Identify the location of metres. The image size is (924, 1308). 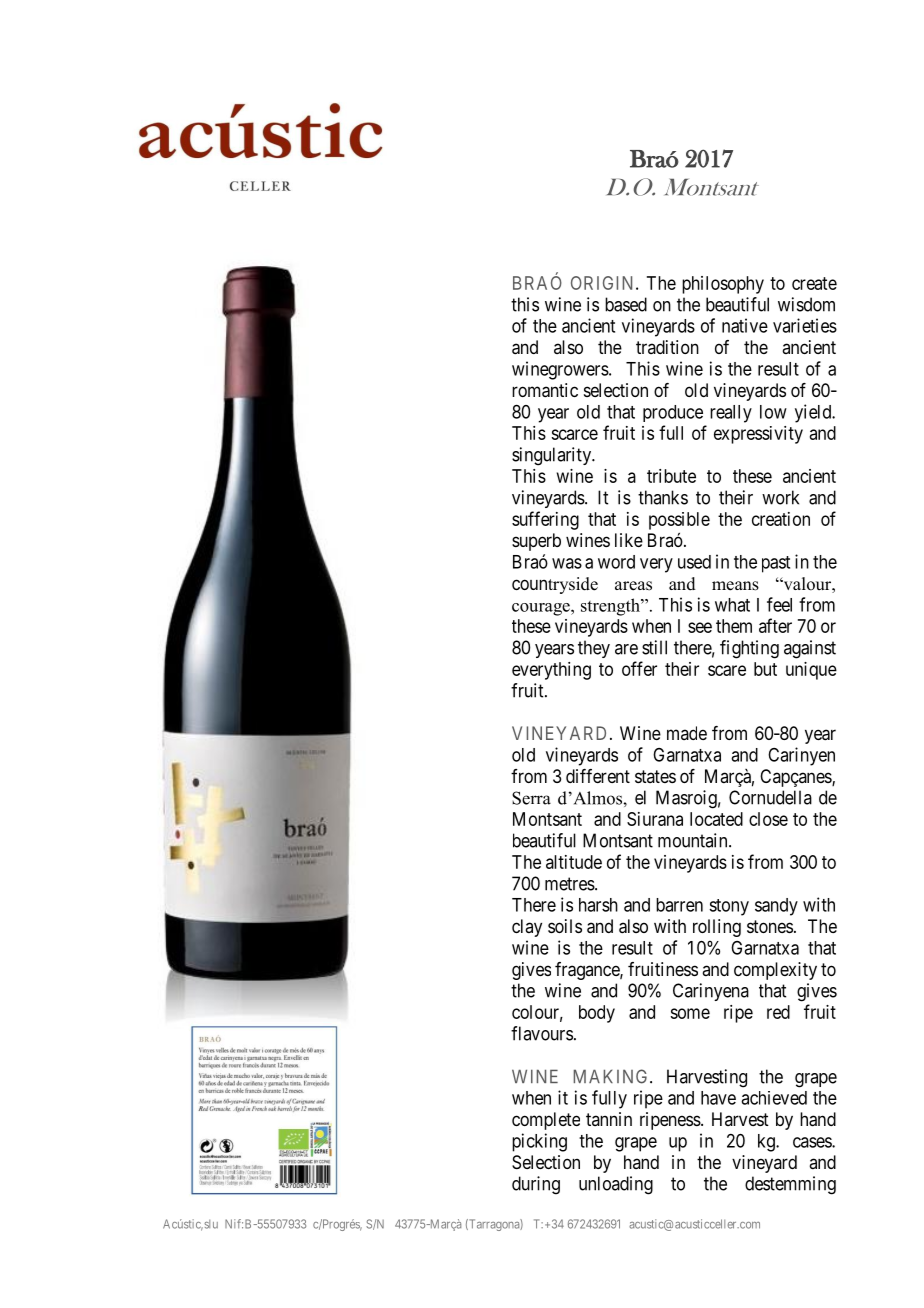
(570, 884).
